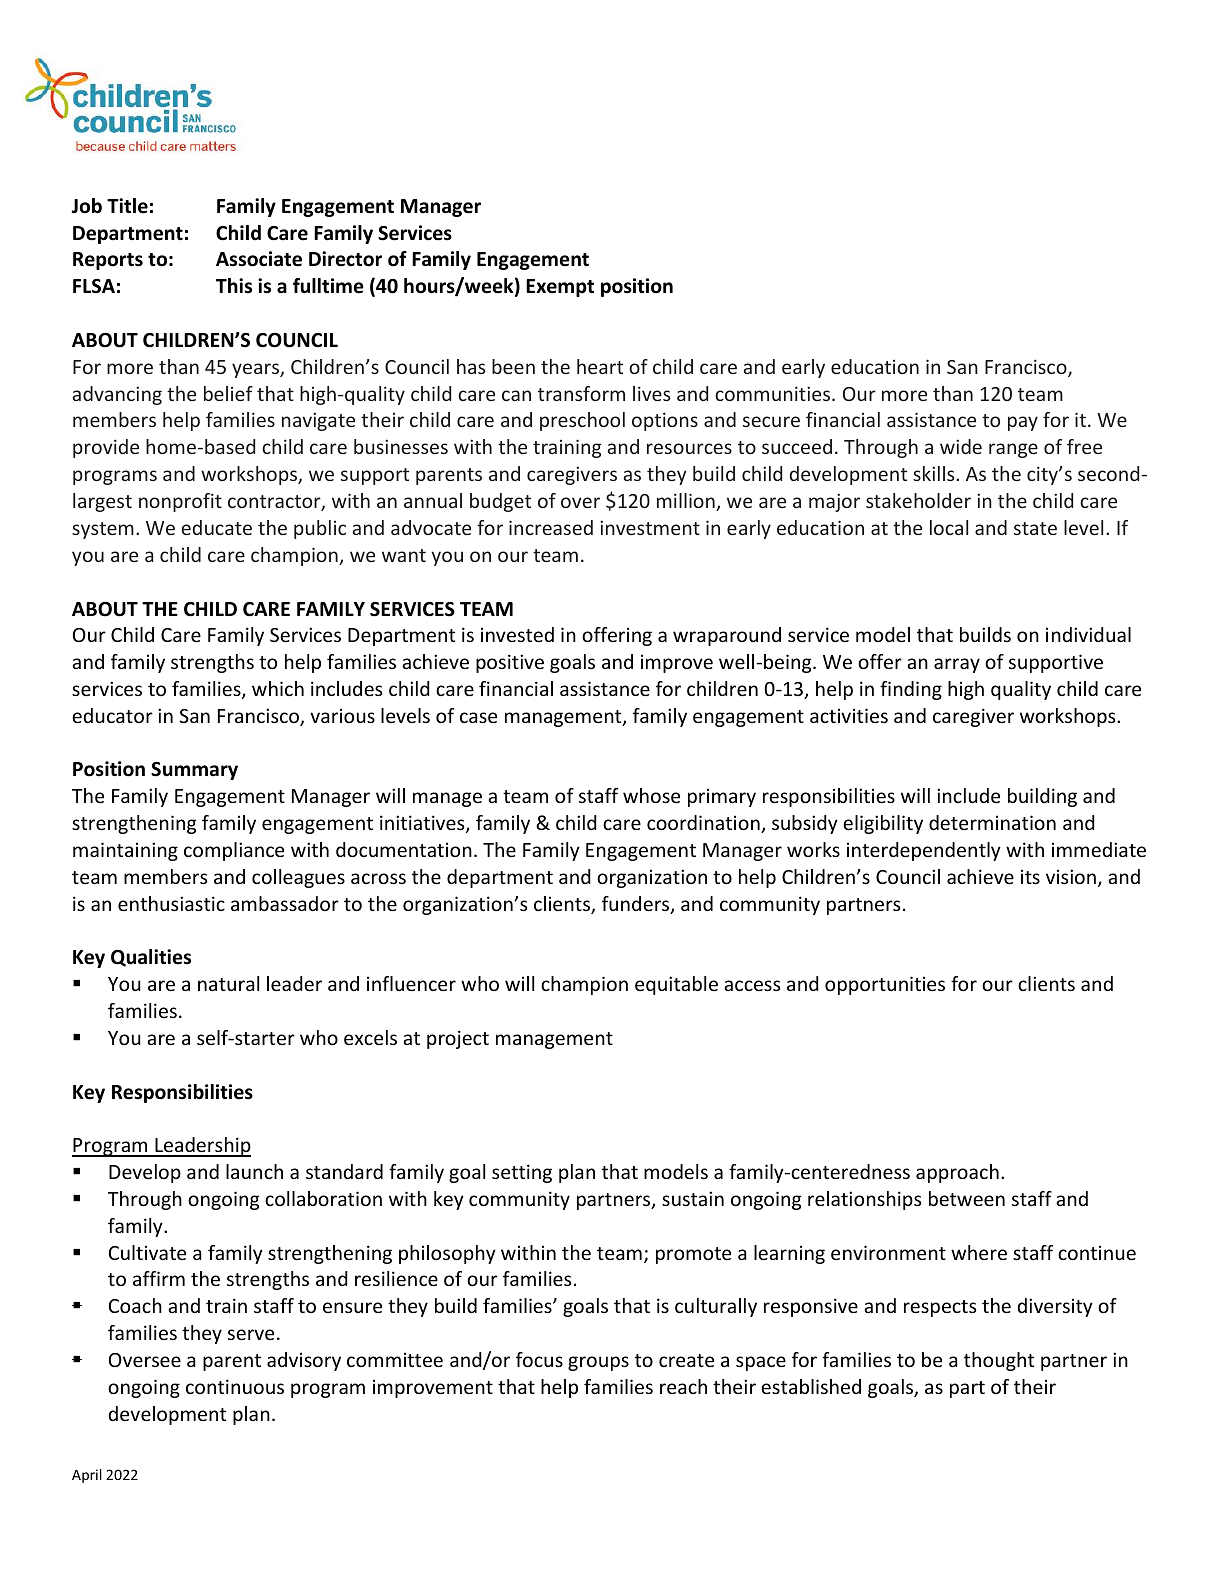  I want to click on pay, so click(1023, 423).
